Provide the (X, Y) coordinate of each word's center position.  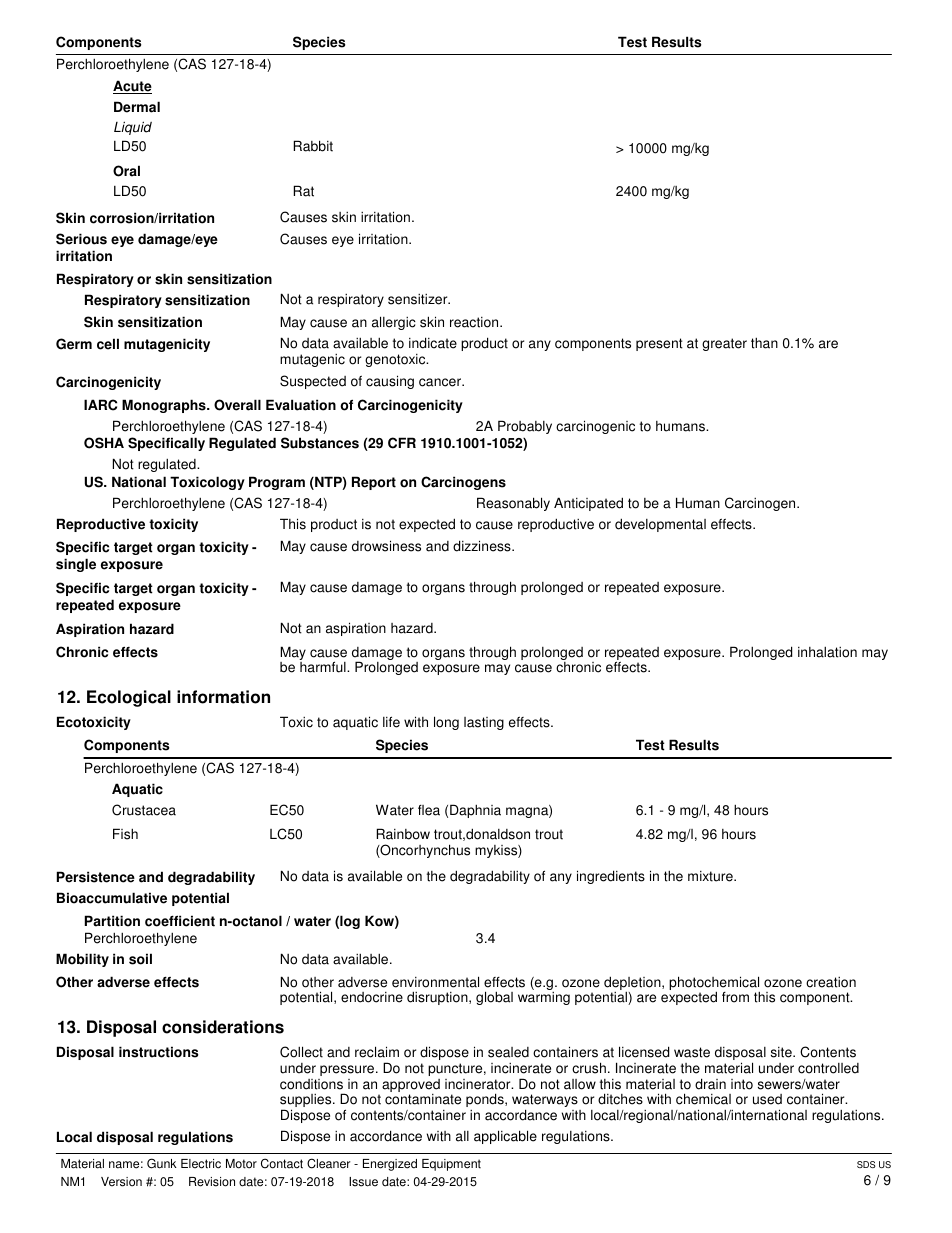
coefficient (180, 921)
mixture (711, 876)
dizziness (483, 546)
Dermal (137, 107)
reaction (475, 322)
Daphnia (475, 811)
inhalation (827, 652)
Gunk (162, 1163)
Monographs (165, 406)
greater (724, 344)
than (764, 343)
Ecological (129, 698)
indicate (433, 343)
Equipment (451, 1165)
